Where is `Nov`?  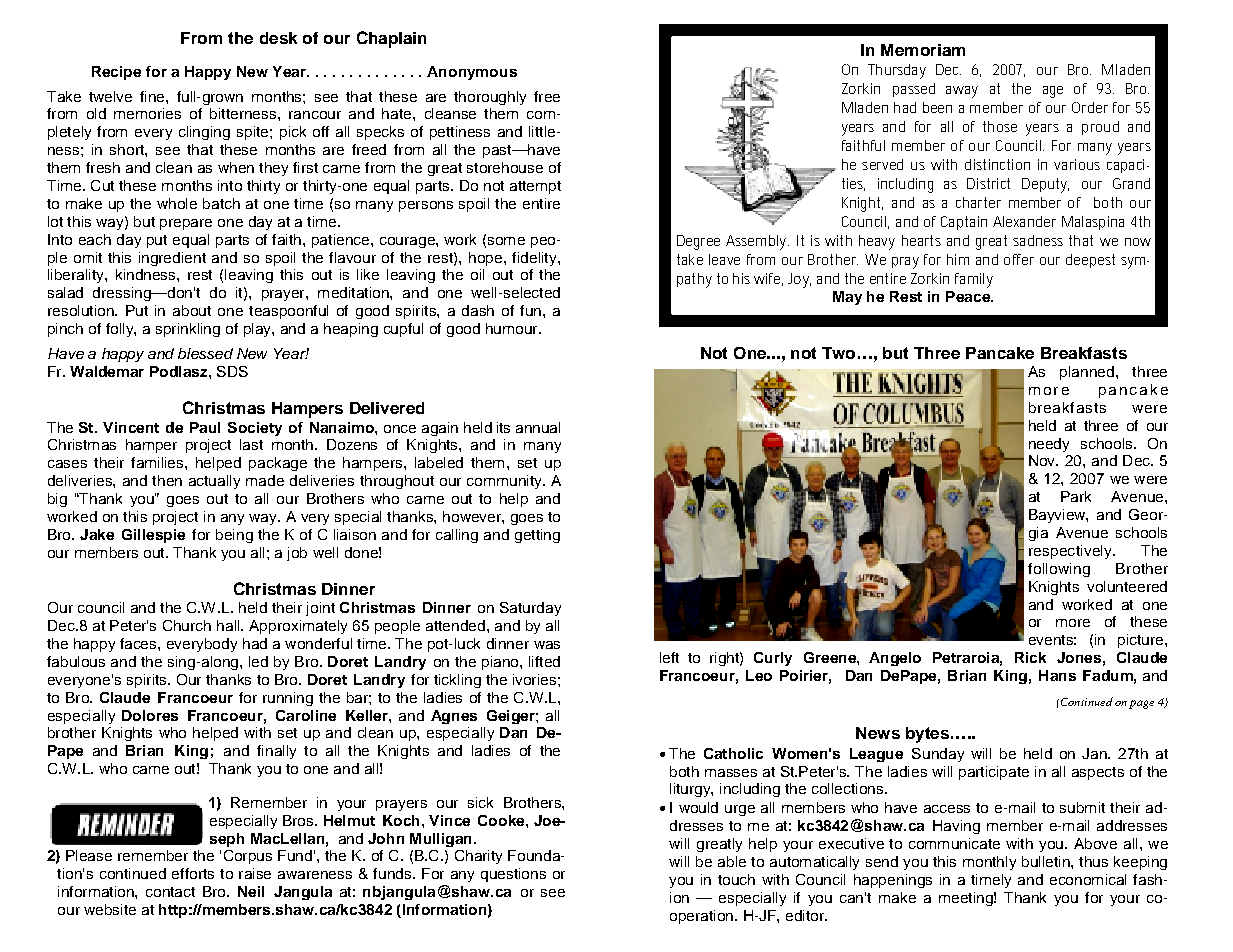
Nov is located at coordinates (1043, 460).
